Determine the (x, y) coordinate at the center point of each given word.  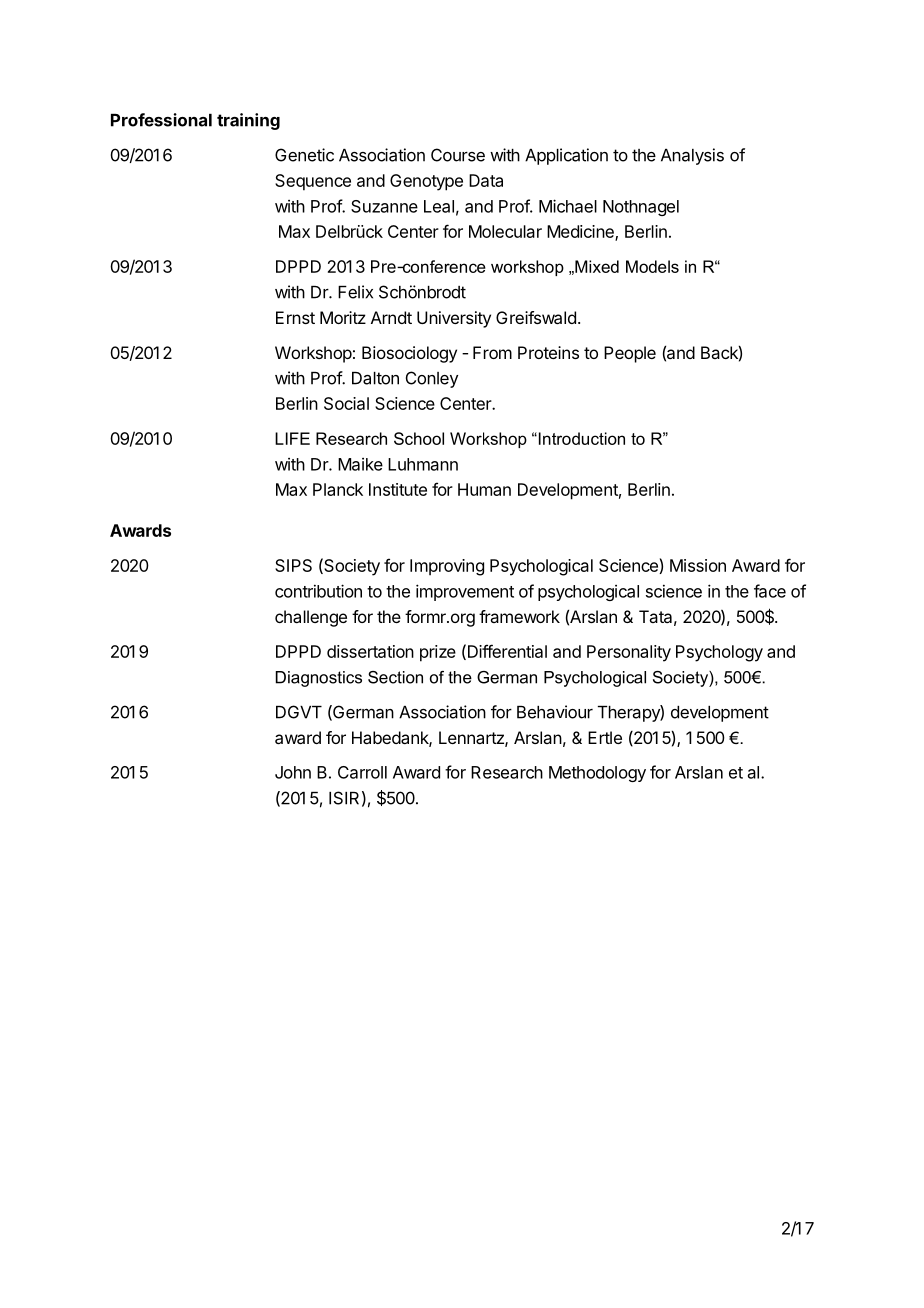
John (293, 772)
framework (519, 616)
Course (458, 155)
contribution (318, 591)
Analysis (692, 156)
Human (484, 489)
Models (652, 266)
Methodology (597, 774)
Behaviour (555, 712)
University (454, 319)
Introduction (580, 438)
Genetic (304, 155)
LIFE (292, 438)
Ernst (295, 317)
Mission (698, 565)
